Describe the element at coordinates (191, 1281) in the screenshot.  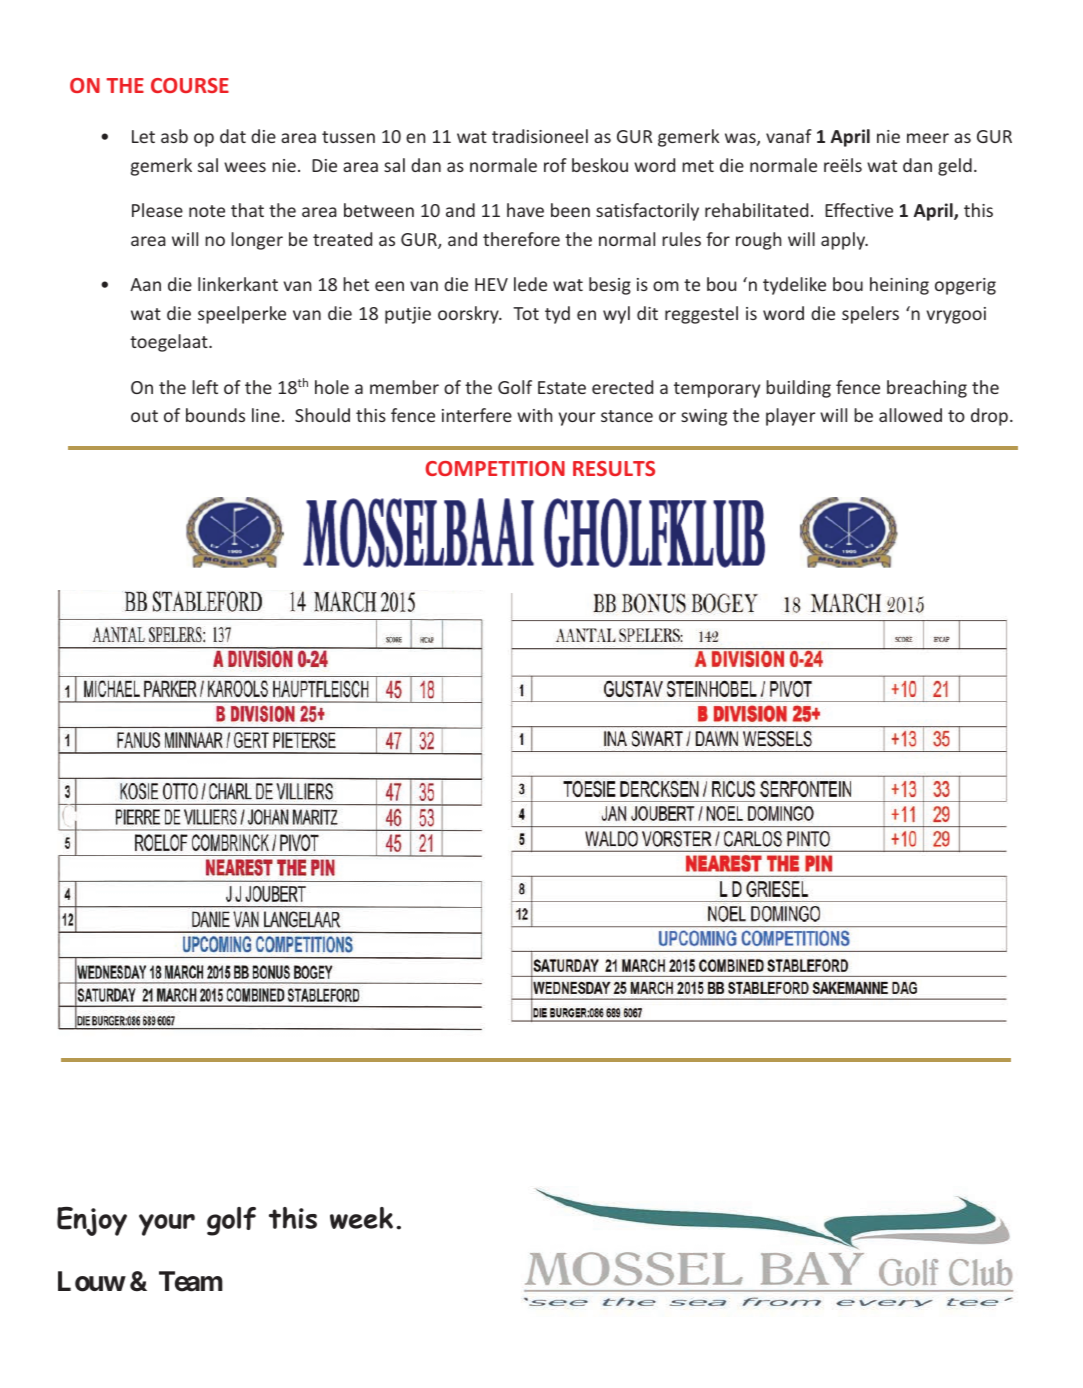
I see `Team` at that location.
